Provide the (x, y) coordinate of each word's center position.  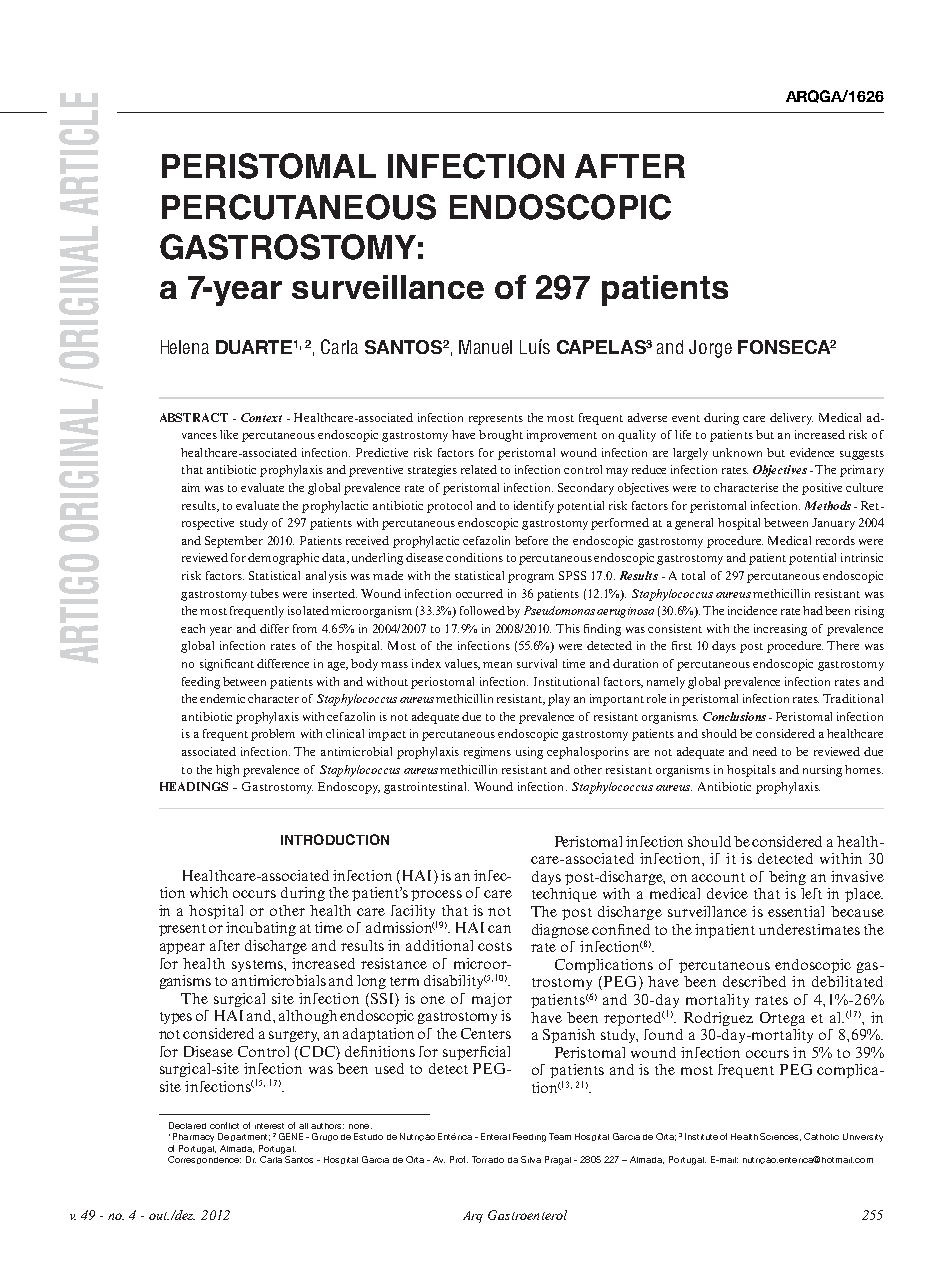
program (531, 578)
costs (495, 946)
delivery (791, 419)
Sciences (780, 1137)
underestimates (809, 929)
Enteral (495, 1136)
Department (244, 1137)
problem (273, 735)
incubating (261, 929)
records (835, 540)
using (529, 753)
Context (261, 417)
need (765, 751)
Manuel (485, 347)
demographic (283, 559)
